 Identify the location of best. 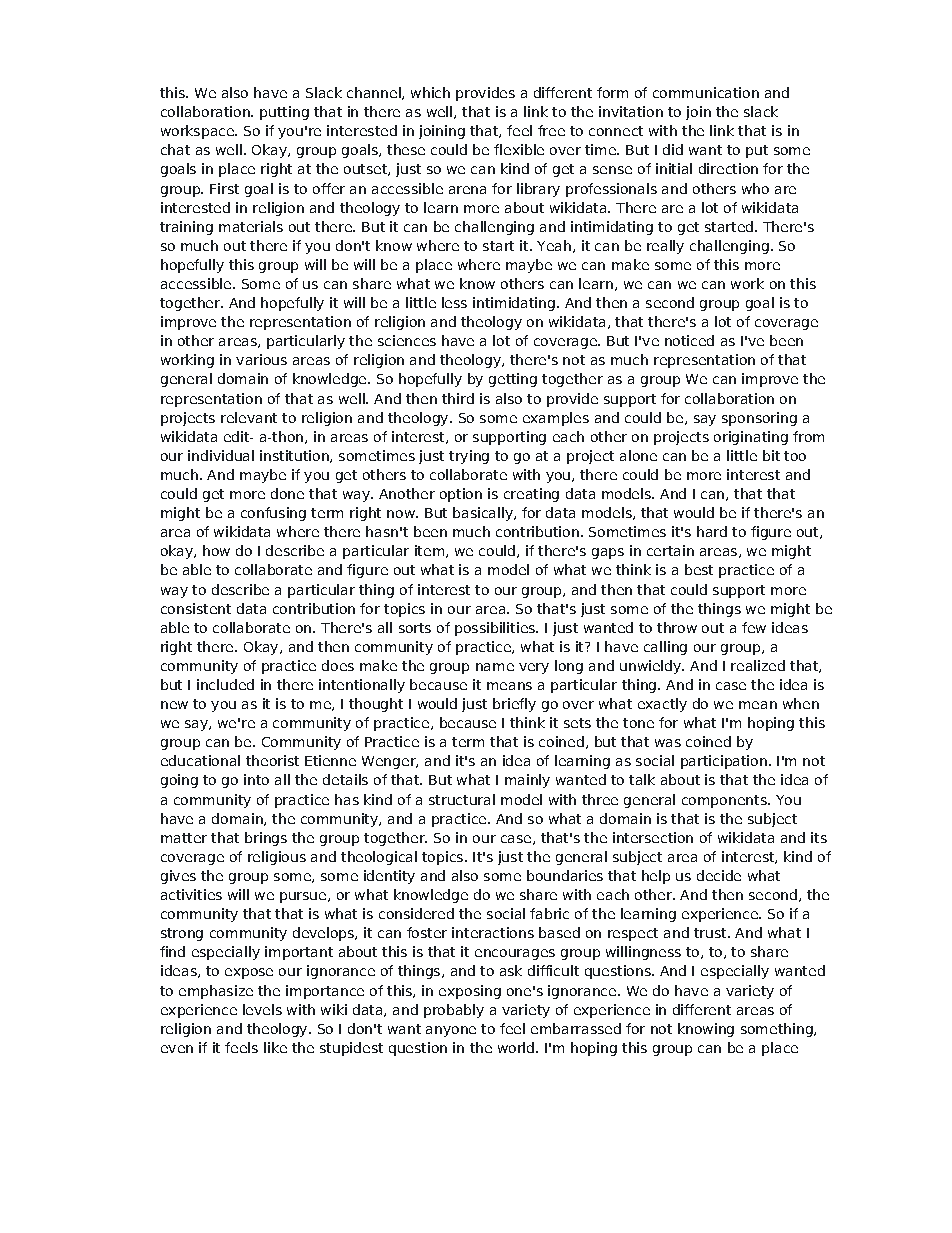
(699, 569).
